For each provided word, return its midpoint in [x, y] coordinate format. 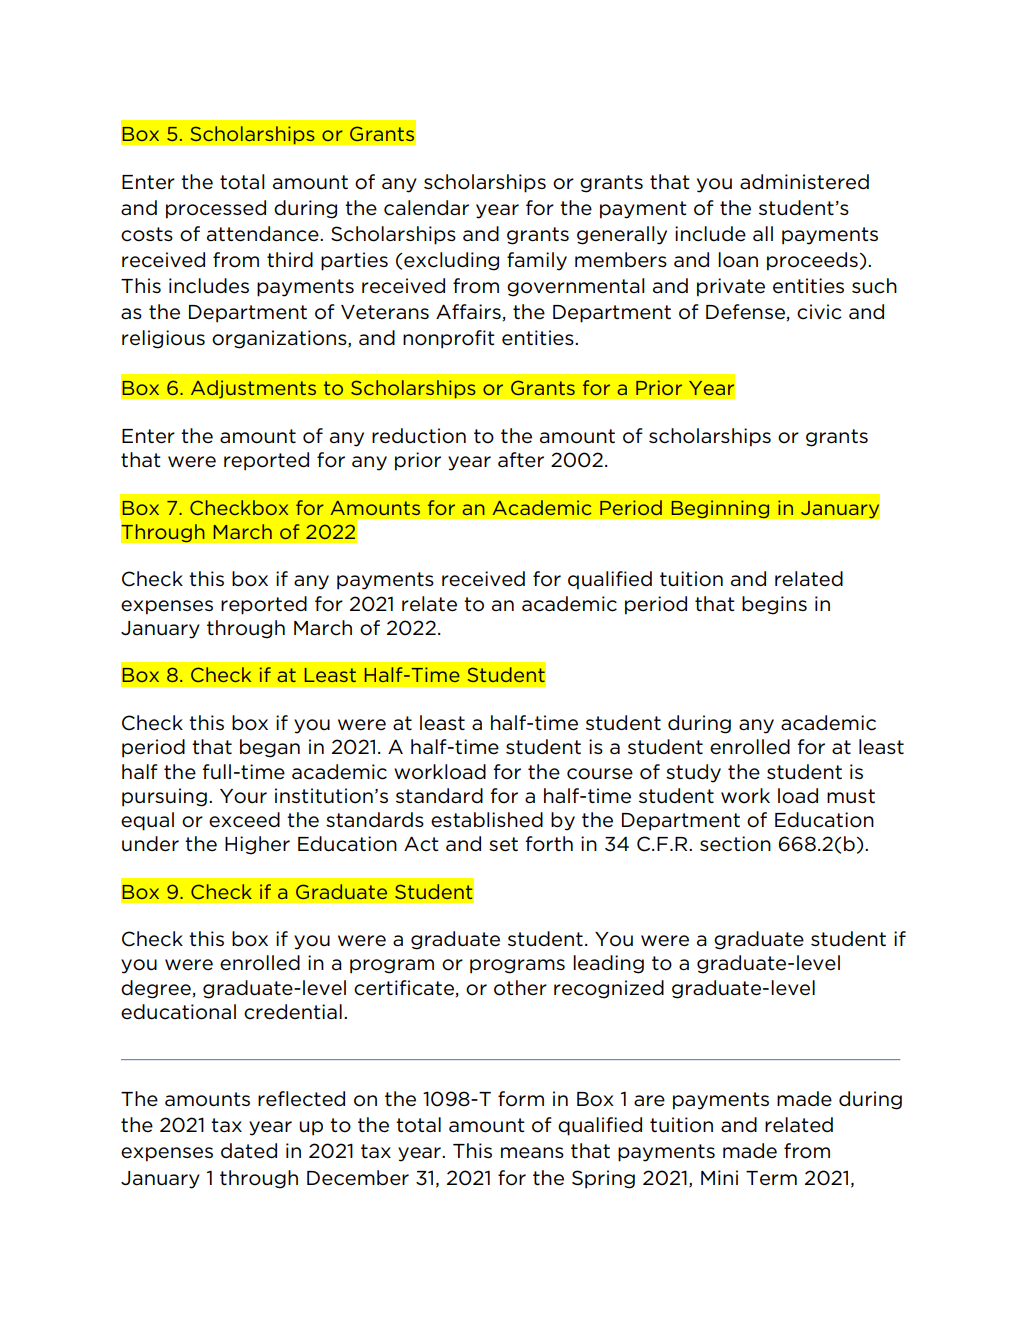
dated [249, 1151]
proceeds [812, 261]
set [503, 844]
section [735, 844]
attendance [264, 234]
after [521, 460]
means [532, 1153]
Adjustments [253, 389]
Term [771, 1178]
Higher [257, 845]
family [537, 261]
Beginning [720, 509]
